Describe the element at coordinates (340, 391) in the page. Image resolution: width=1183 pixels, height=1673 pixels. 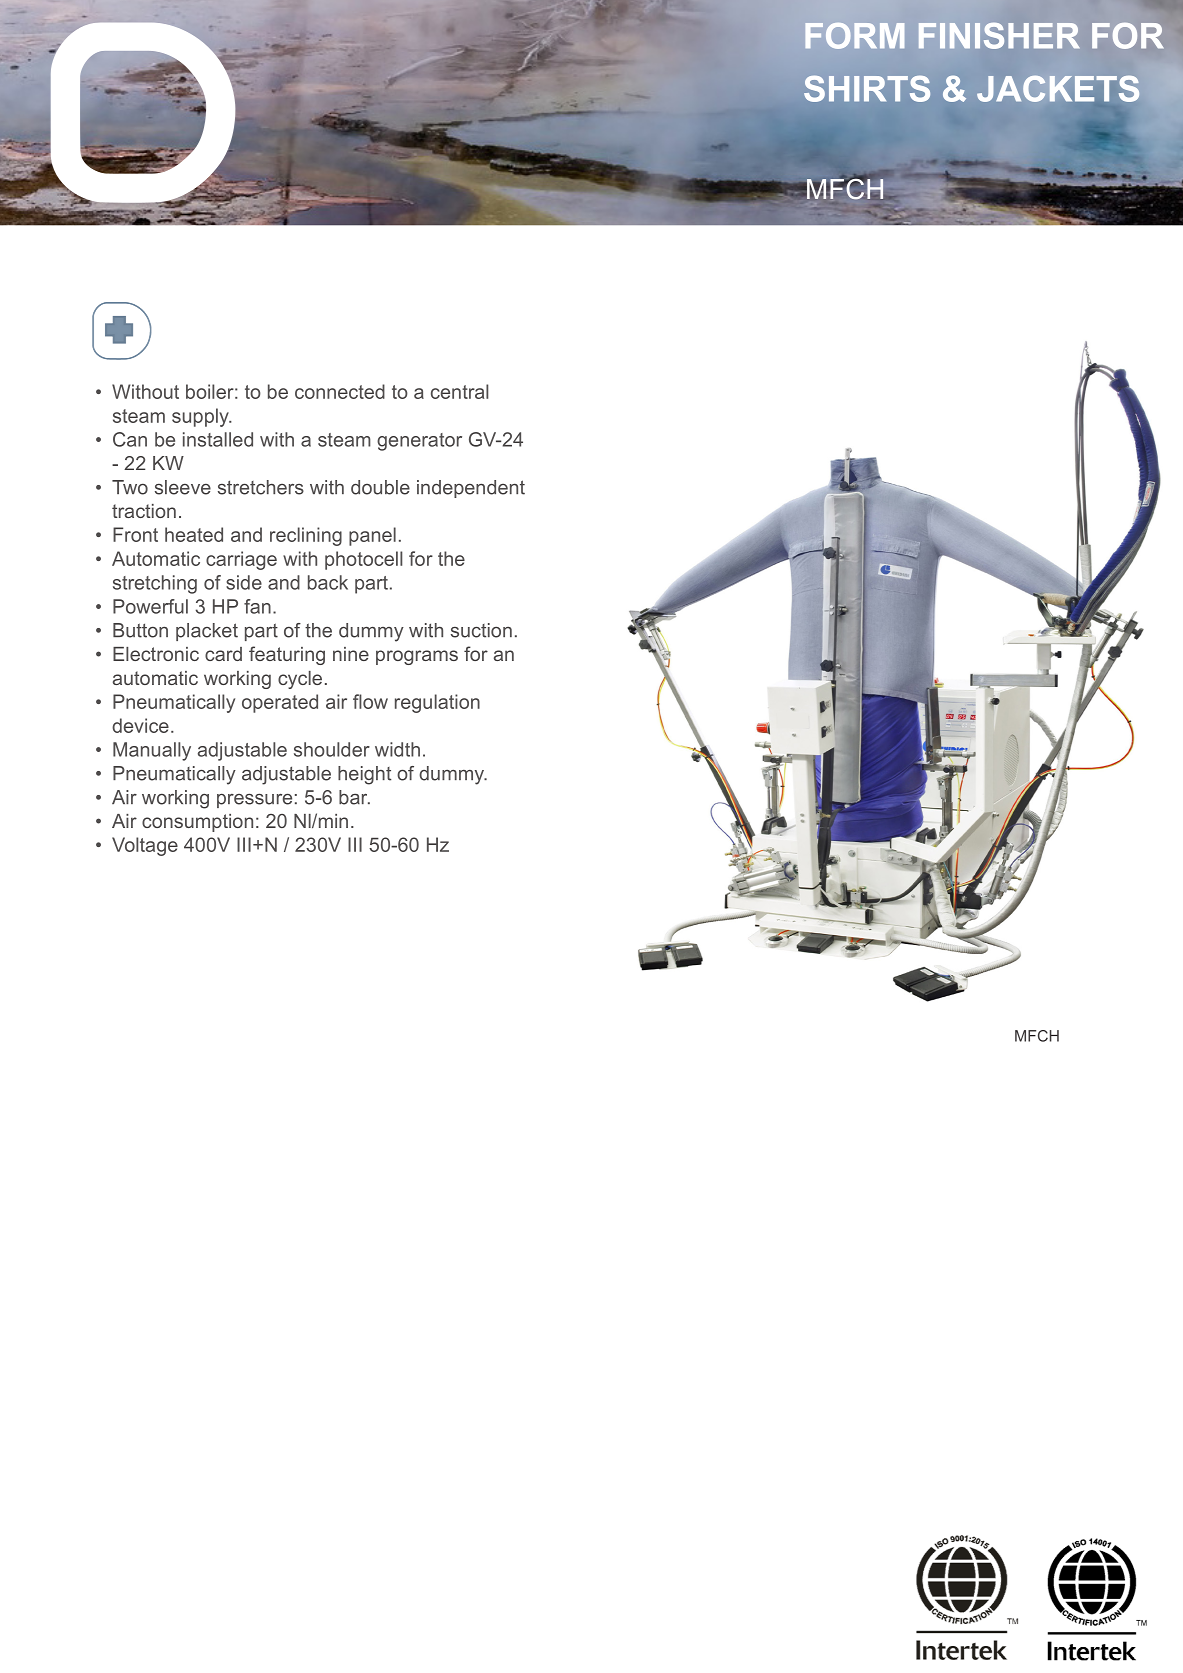
I see `connected` at that location.
